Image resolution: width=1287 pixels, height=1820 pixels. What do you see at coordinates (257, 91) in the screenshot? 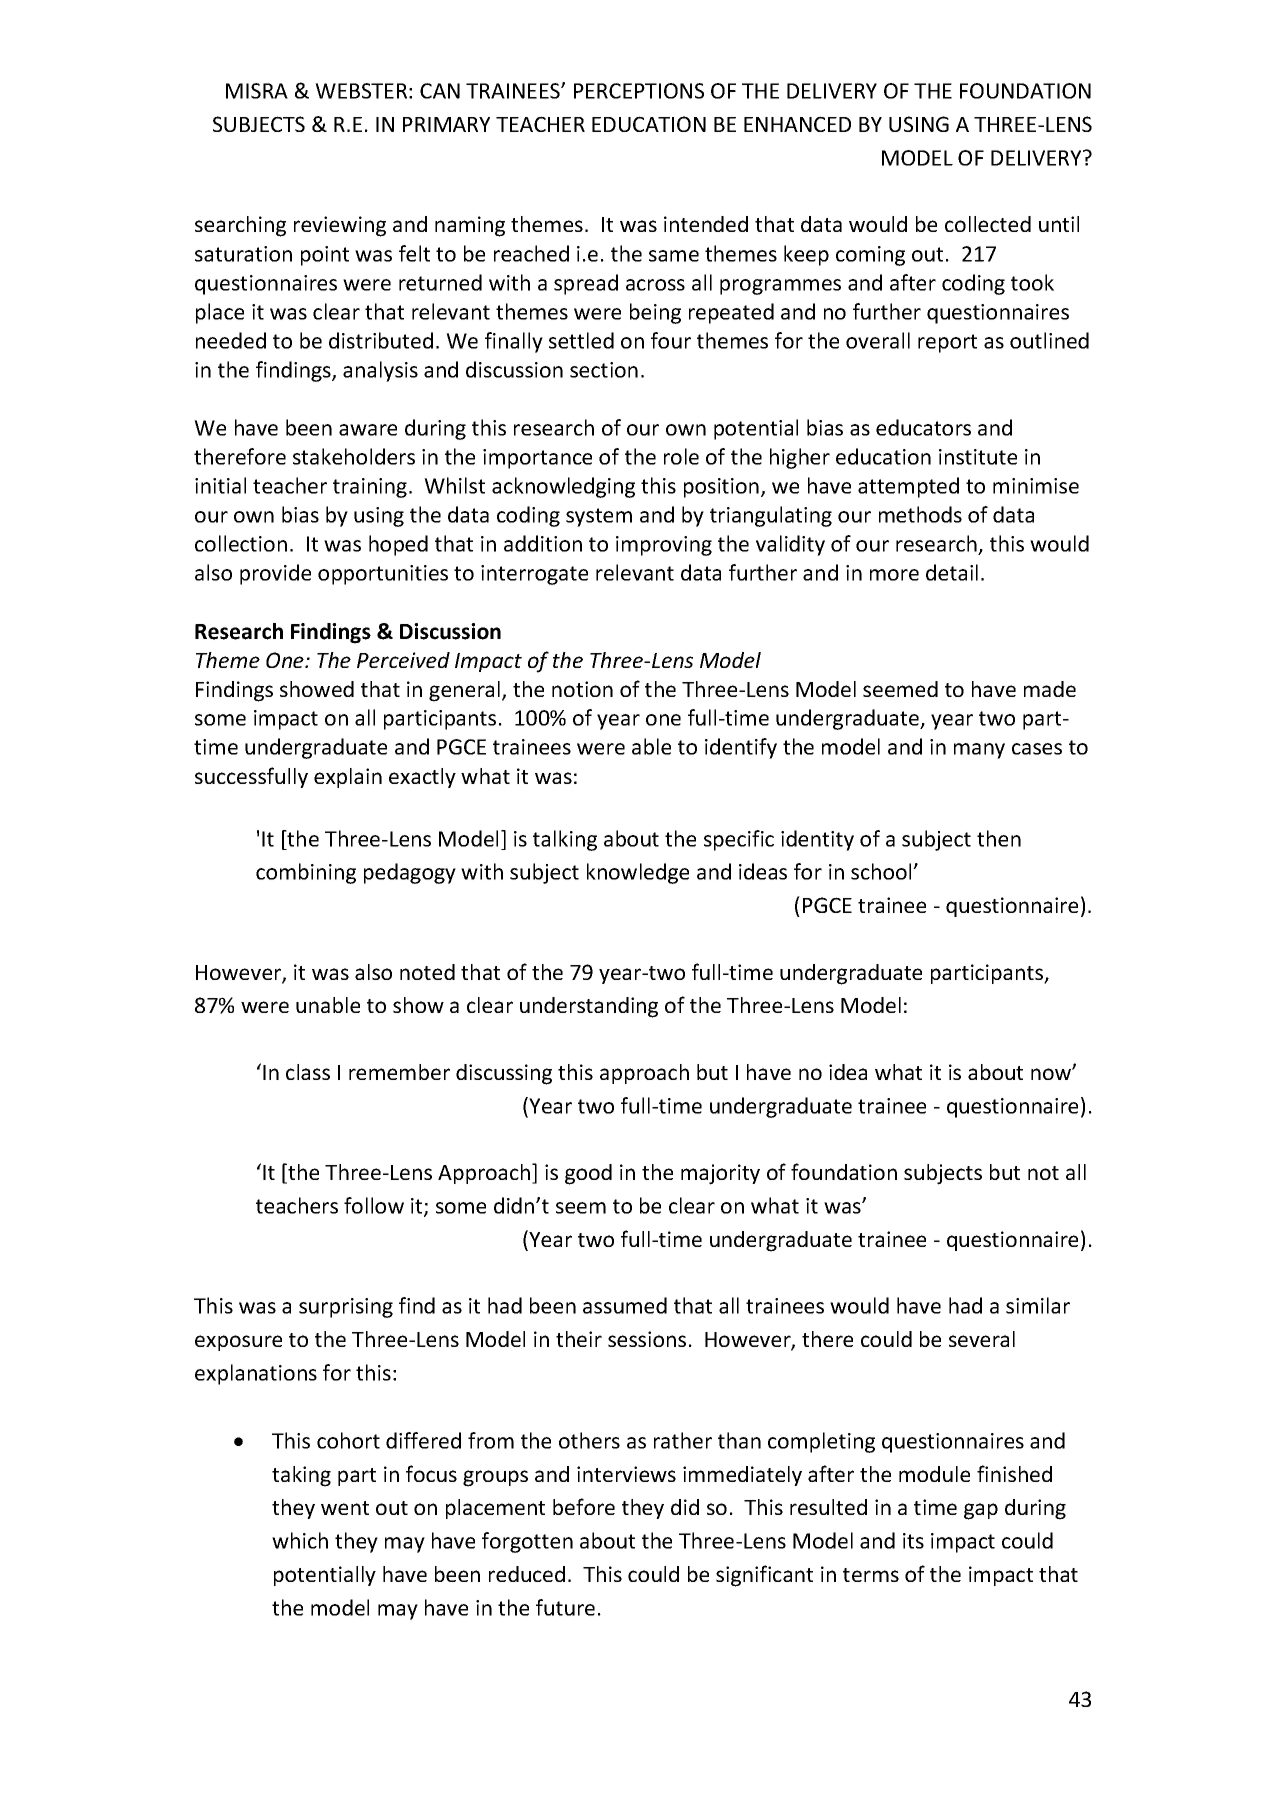
I see `MISRA` at bounding box center [257, 91].
